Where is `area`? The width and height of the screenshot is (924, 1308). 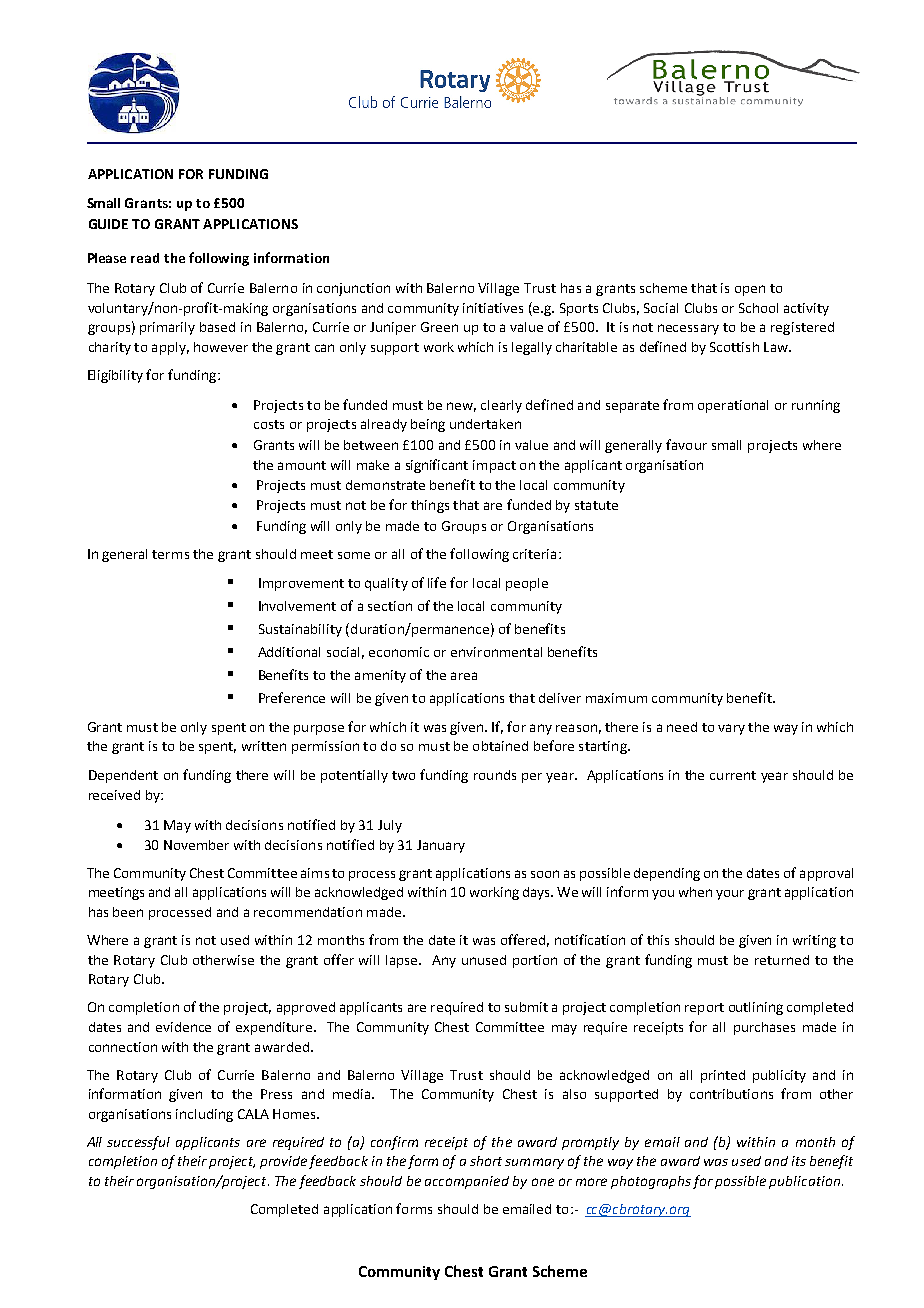
area is located at coordinates (464, 676).
